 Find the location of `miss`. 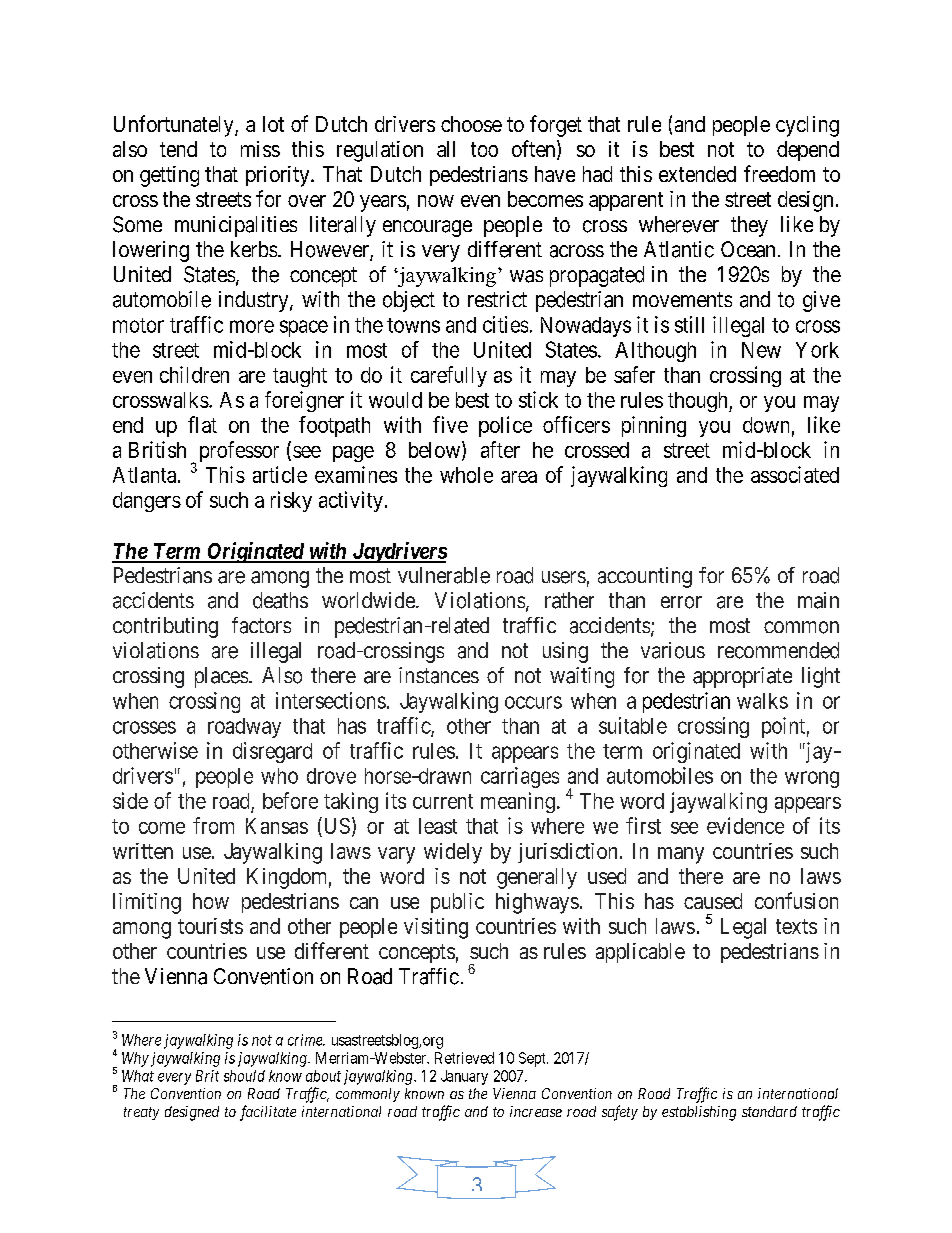

miss is located at coordinates (260, 149).
